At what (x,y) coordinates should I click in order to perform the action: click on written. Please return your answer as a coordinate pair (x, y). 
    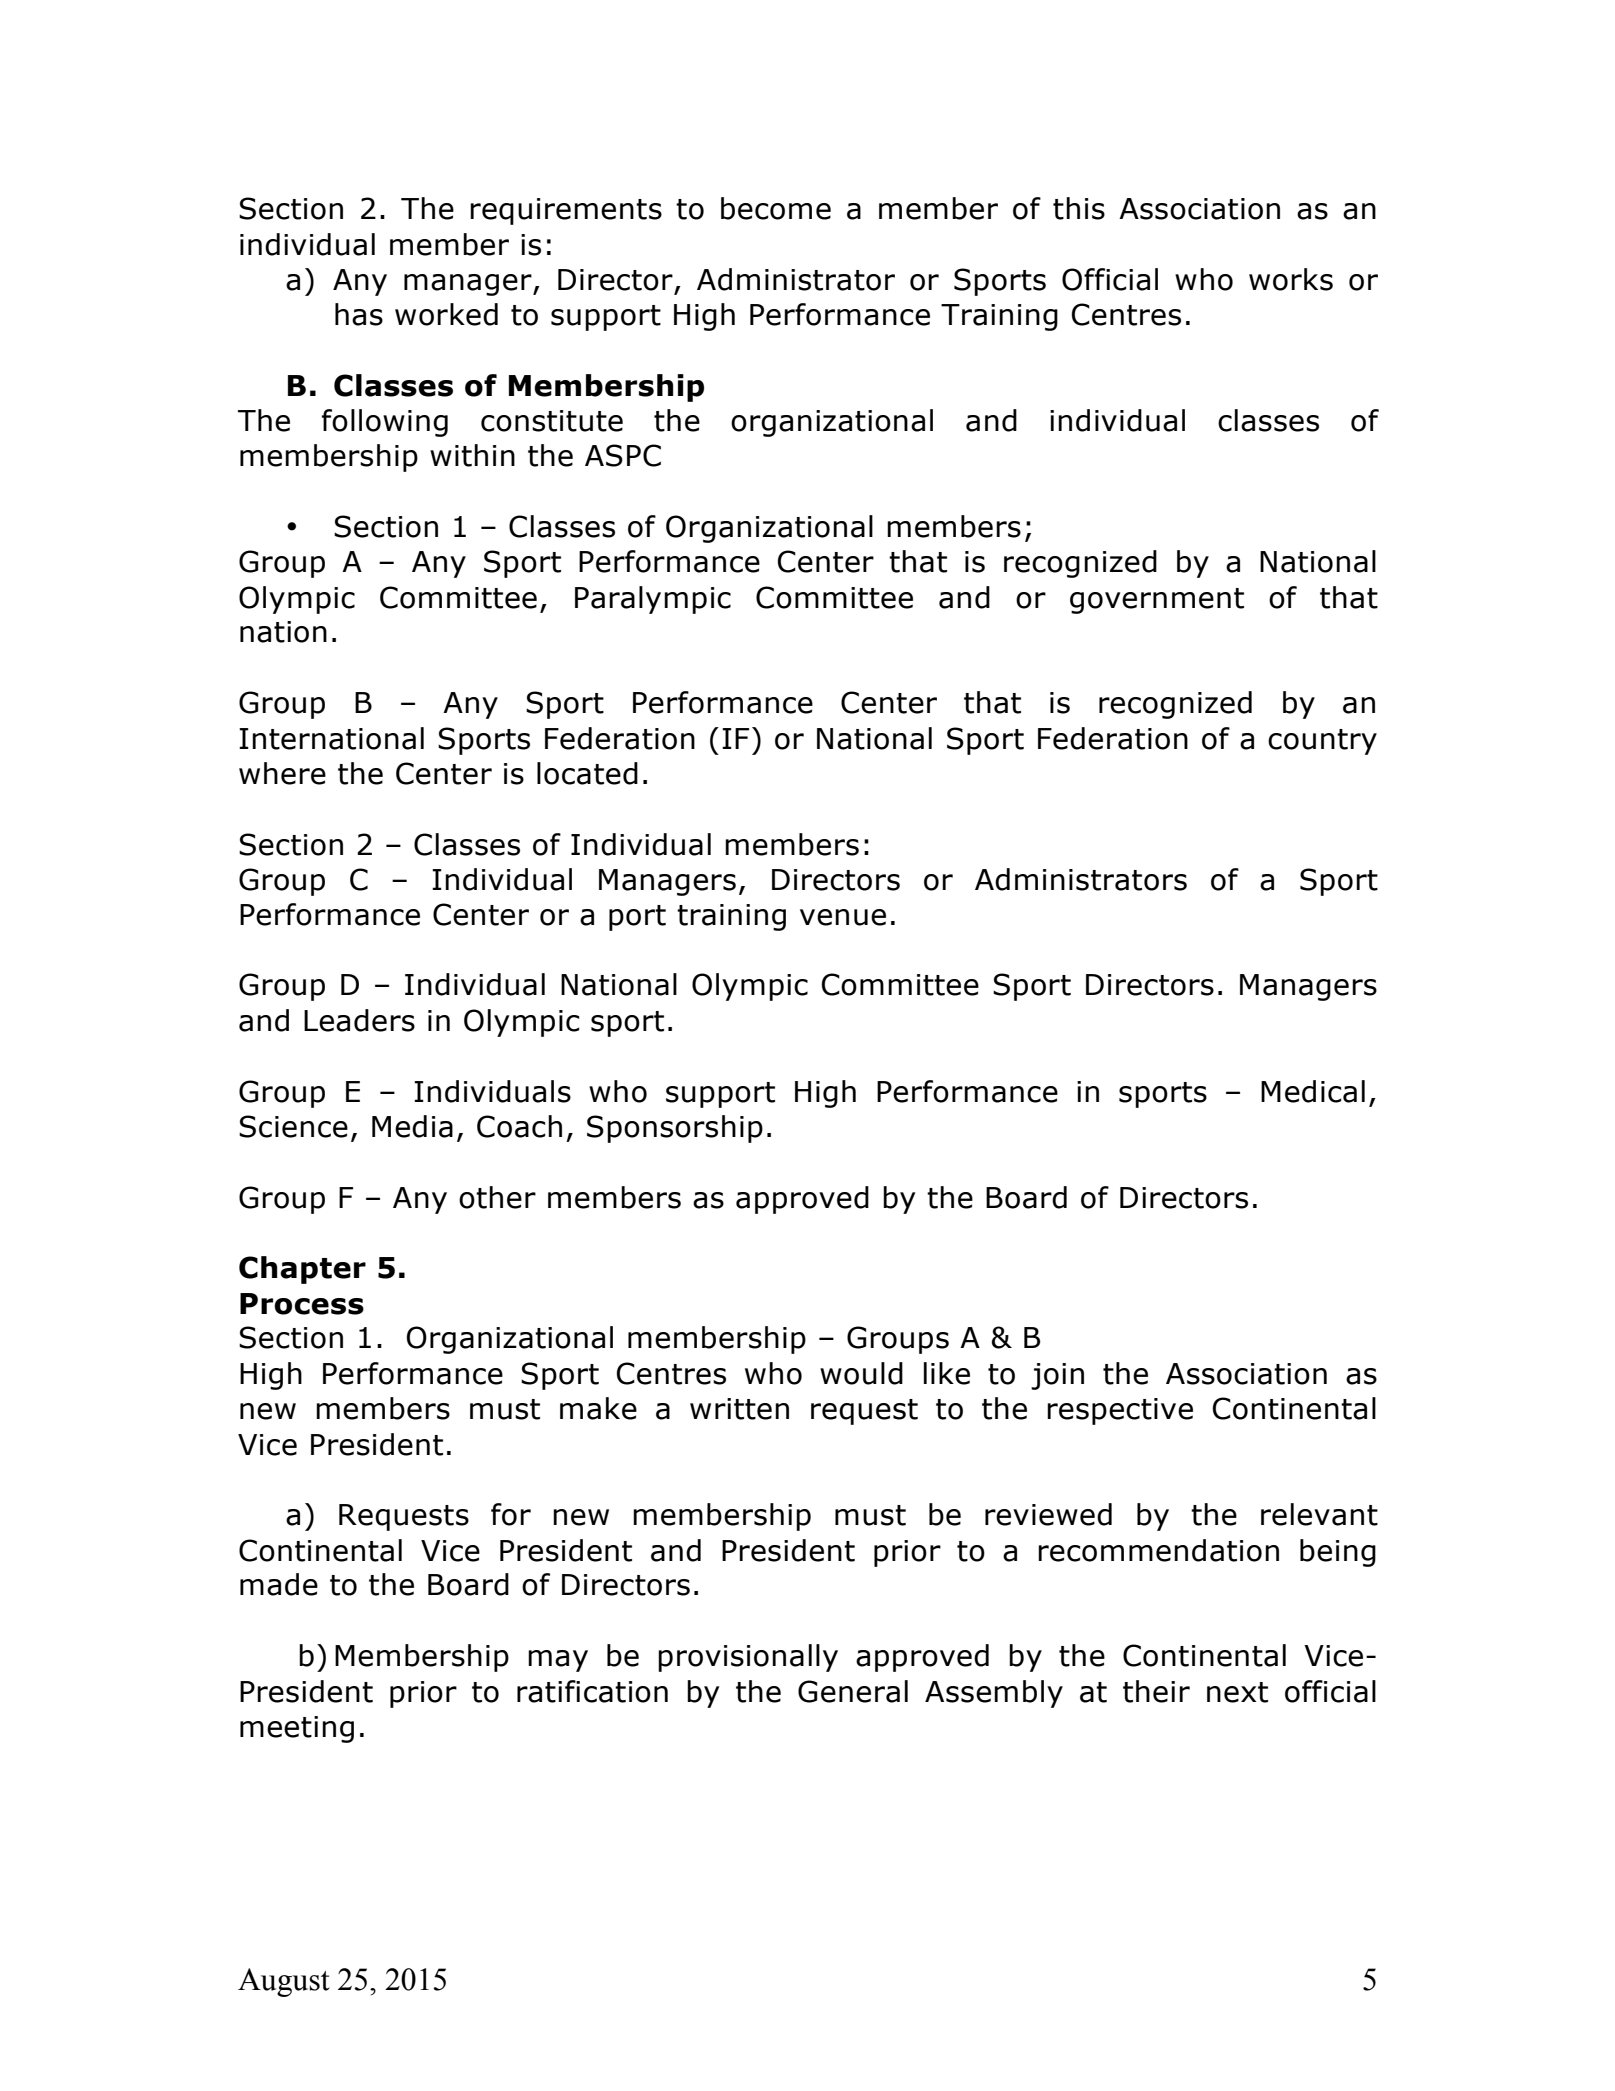
    Looking at the image, I should click on (739, 1409).
